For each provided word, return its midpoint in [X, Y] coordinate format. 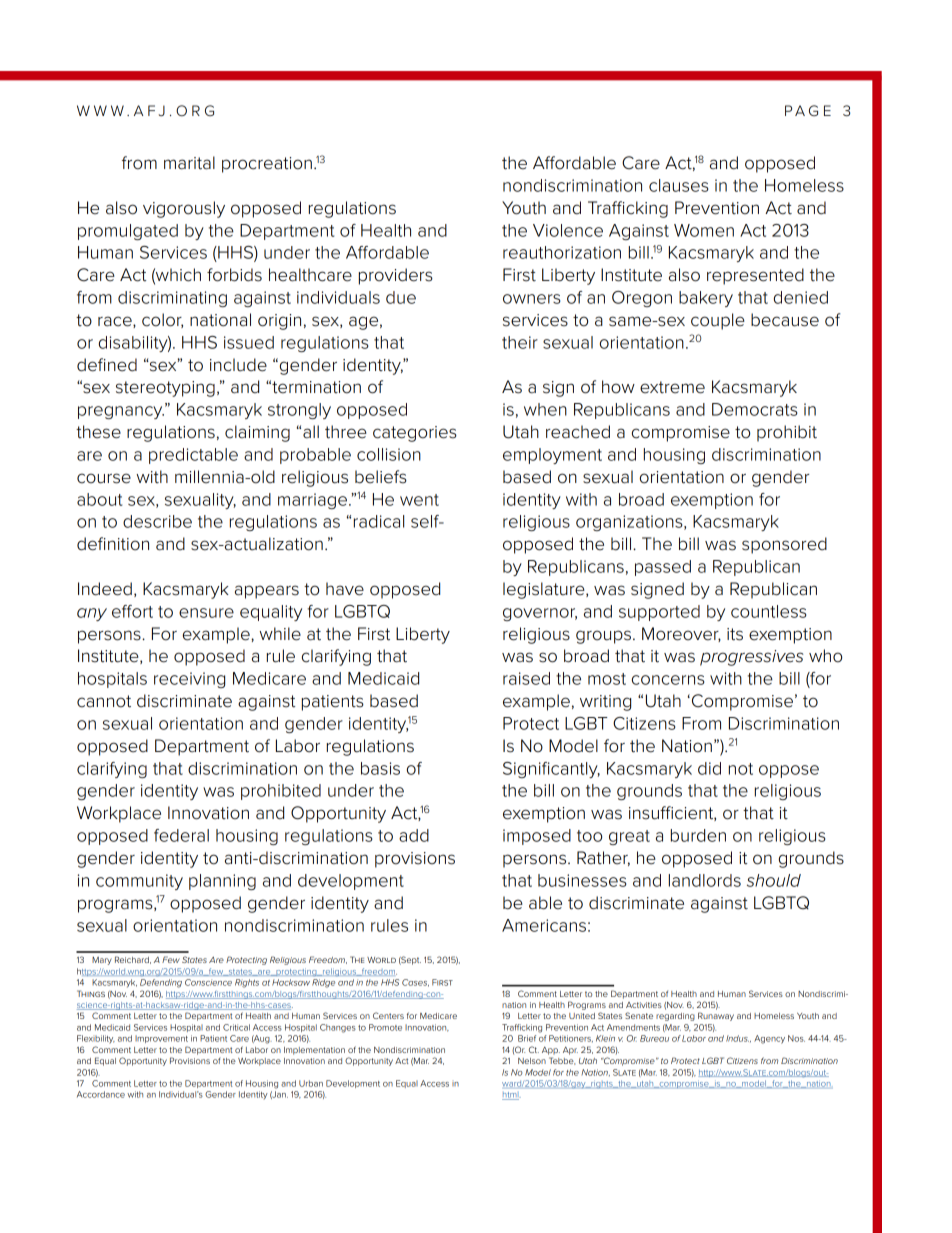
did [709, 768]
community [139, 882]
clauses [679, 185]
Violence [568, 230]
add [414, 835]
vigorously [184, 209]
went [419, 500]
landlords [705, 880]
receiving [189, 680]
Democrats [755, 409]
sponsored [784, 545]
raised [526, 678]
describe [157, 521]
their [520, 342]
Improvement [161, 1039]
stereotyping [165, 389]
